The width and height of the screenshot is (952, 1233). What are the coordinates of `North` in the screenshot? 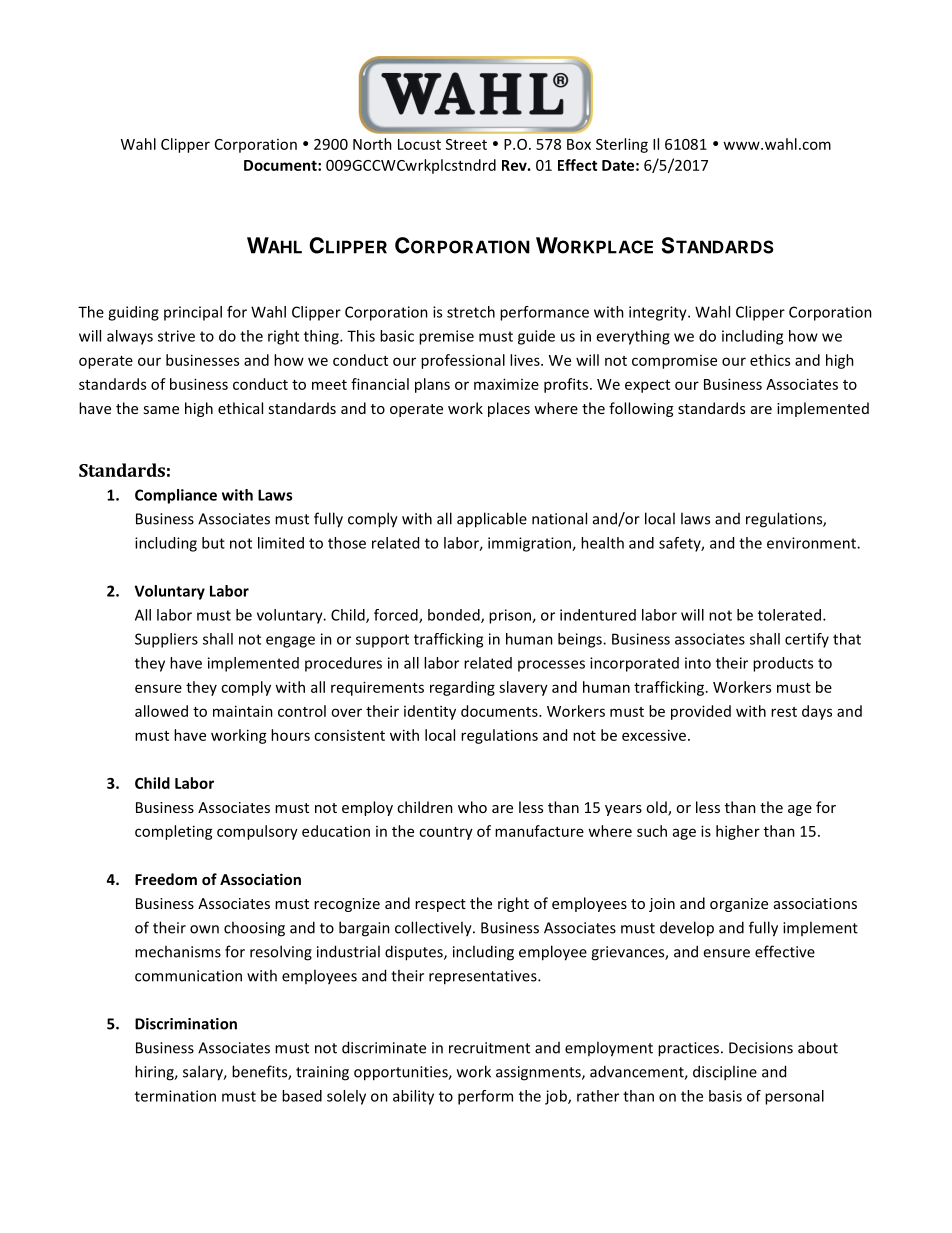 It's located at (372, 144).
